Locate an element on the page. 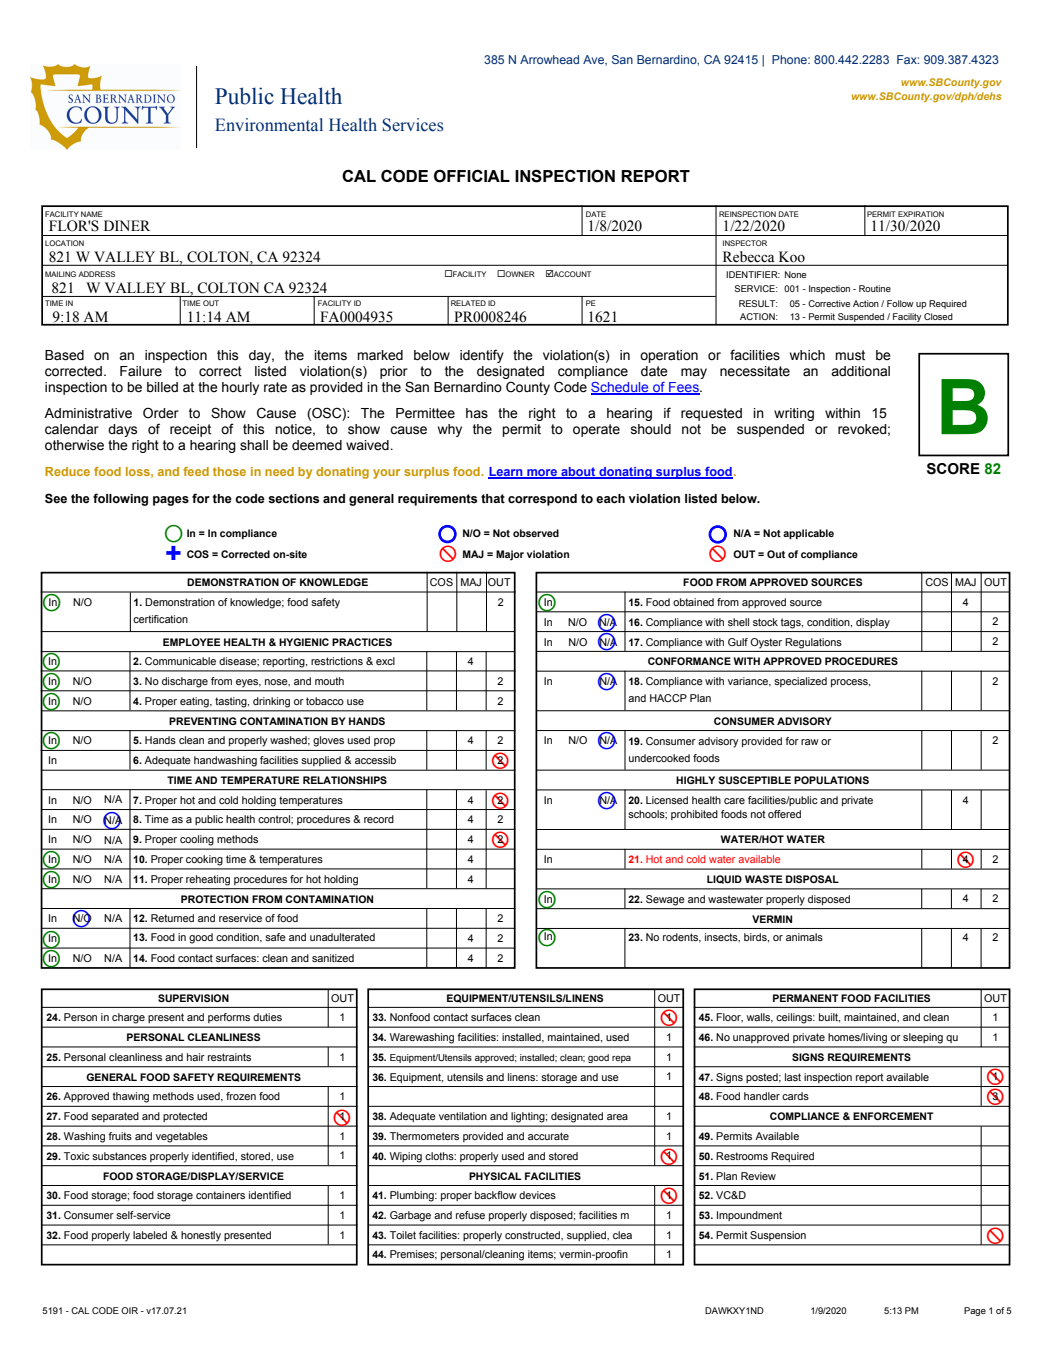 The width and height of the page is (1053, 1363). feed is located at coordinates (196, 471).
